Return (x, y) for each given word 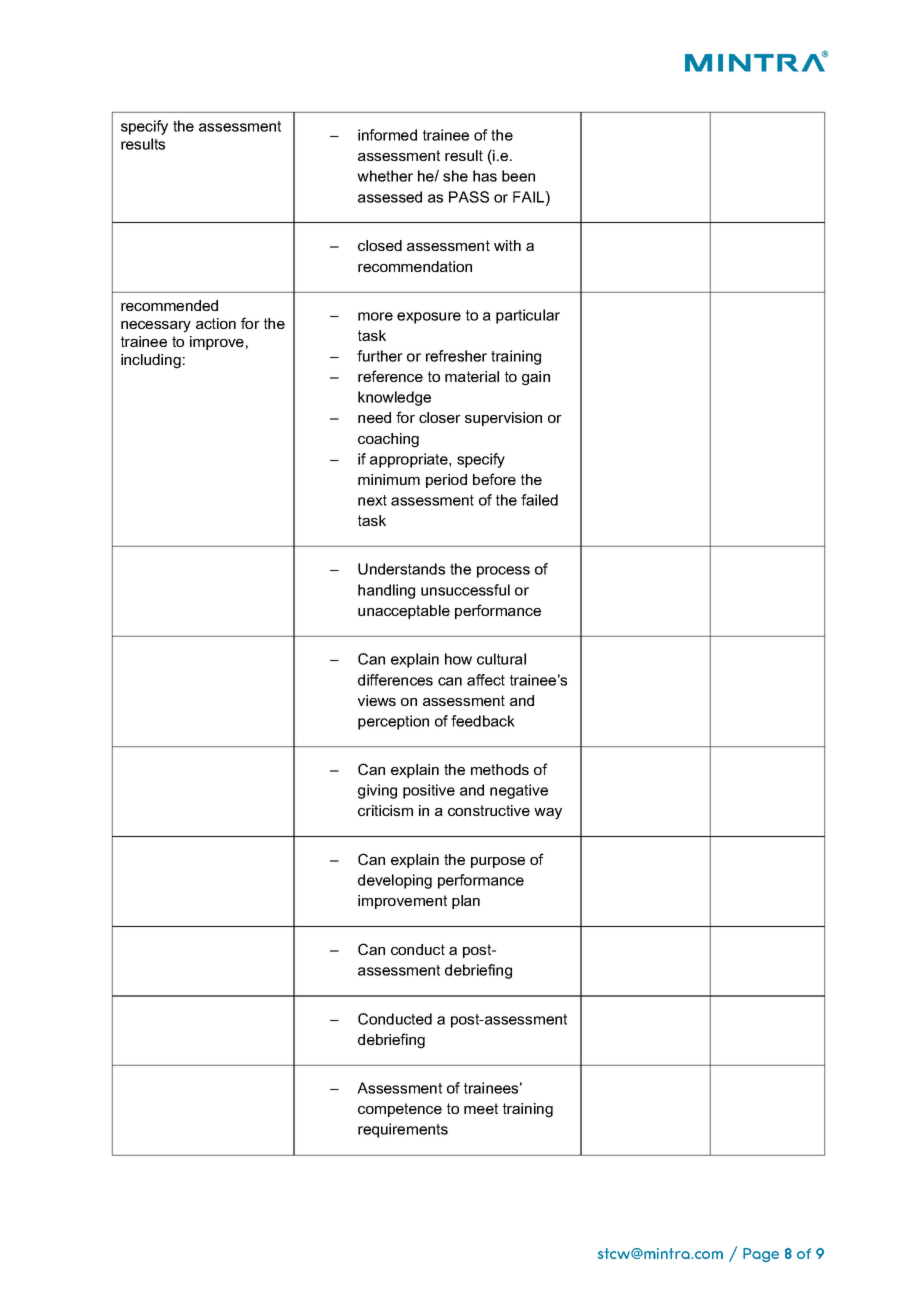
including (151, 361)
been (518, 176)
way (548, 814)
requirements (403, 1130)
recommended (169, 305)
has (485, 176)
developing (395, 881)
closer (440, 417)
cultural (501, 659)
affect (486, 680)
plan (466, 902)
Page (761, 1255)
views (377, 700)
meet (481, 1108)
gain (536, 378)
